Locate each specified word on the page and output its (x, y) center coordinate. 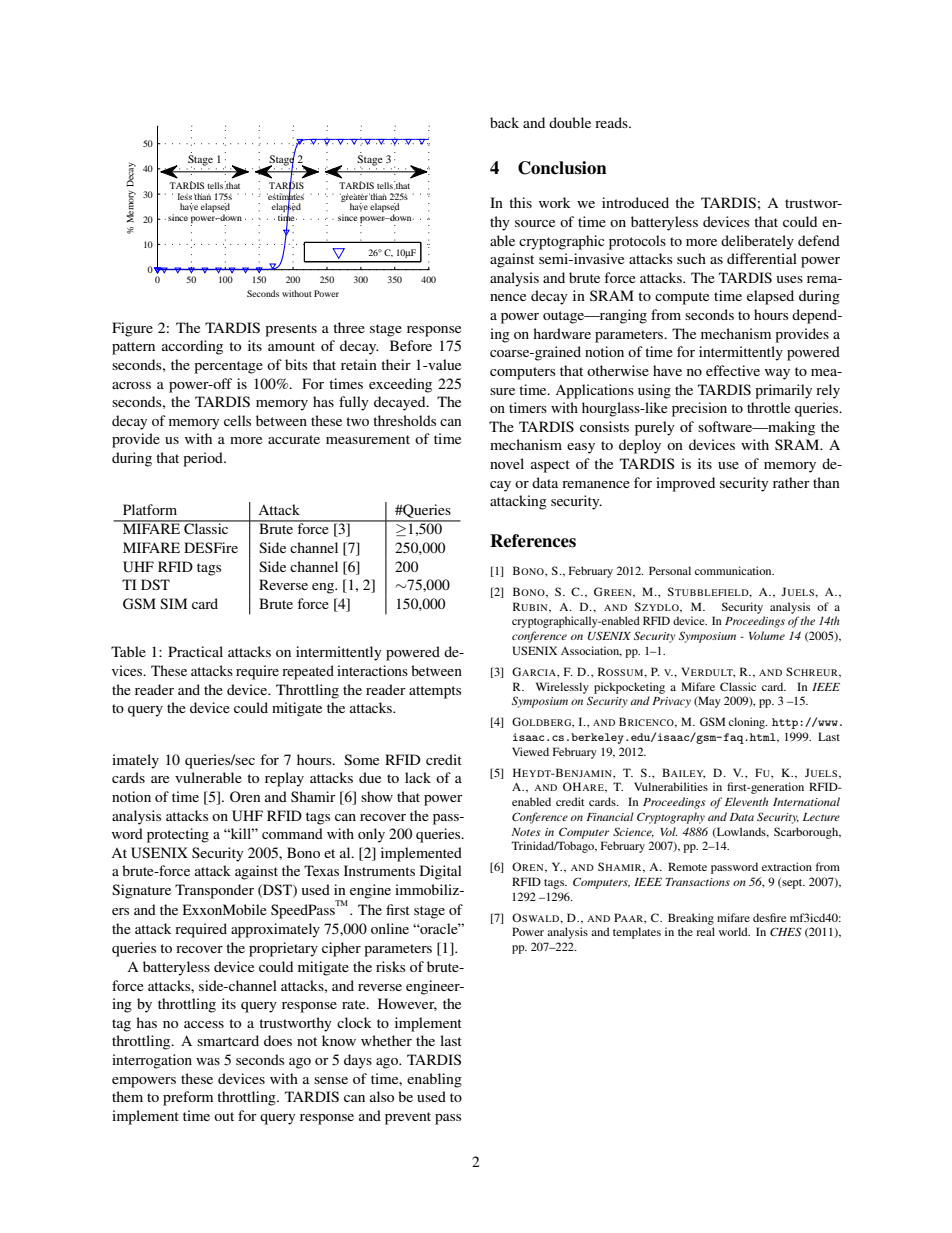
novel (507, 463)
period (204, 459)
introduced (635, 202)
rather (791, 482)
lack (418, 777)
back (504, 122)
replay (284, 779)
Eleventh (746, 801)
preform (188, 1098)
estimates (285, 196)
